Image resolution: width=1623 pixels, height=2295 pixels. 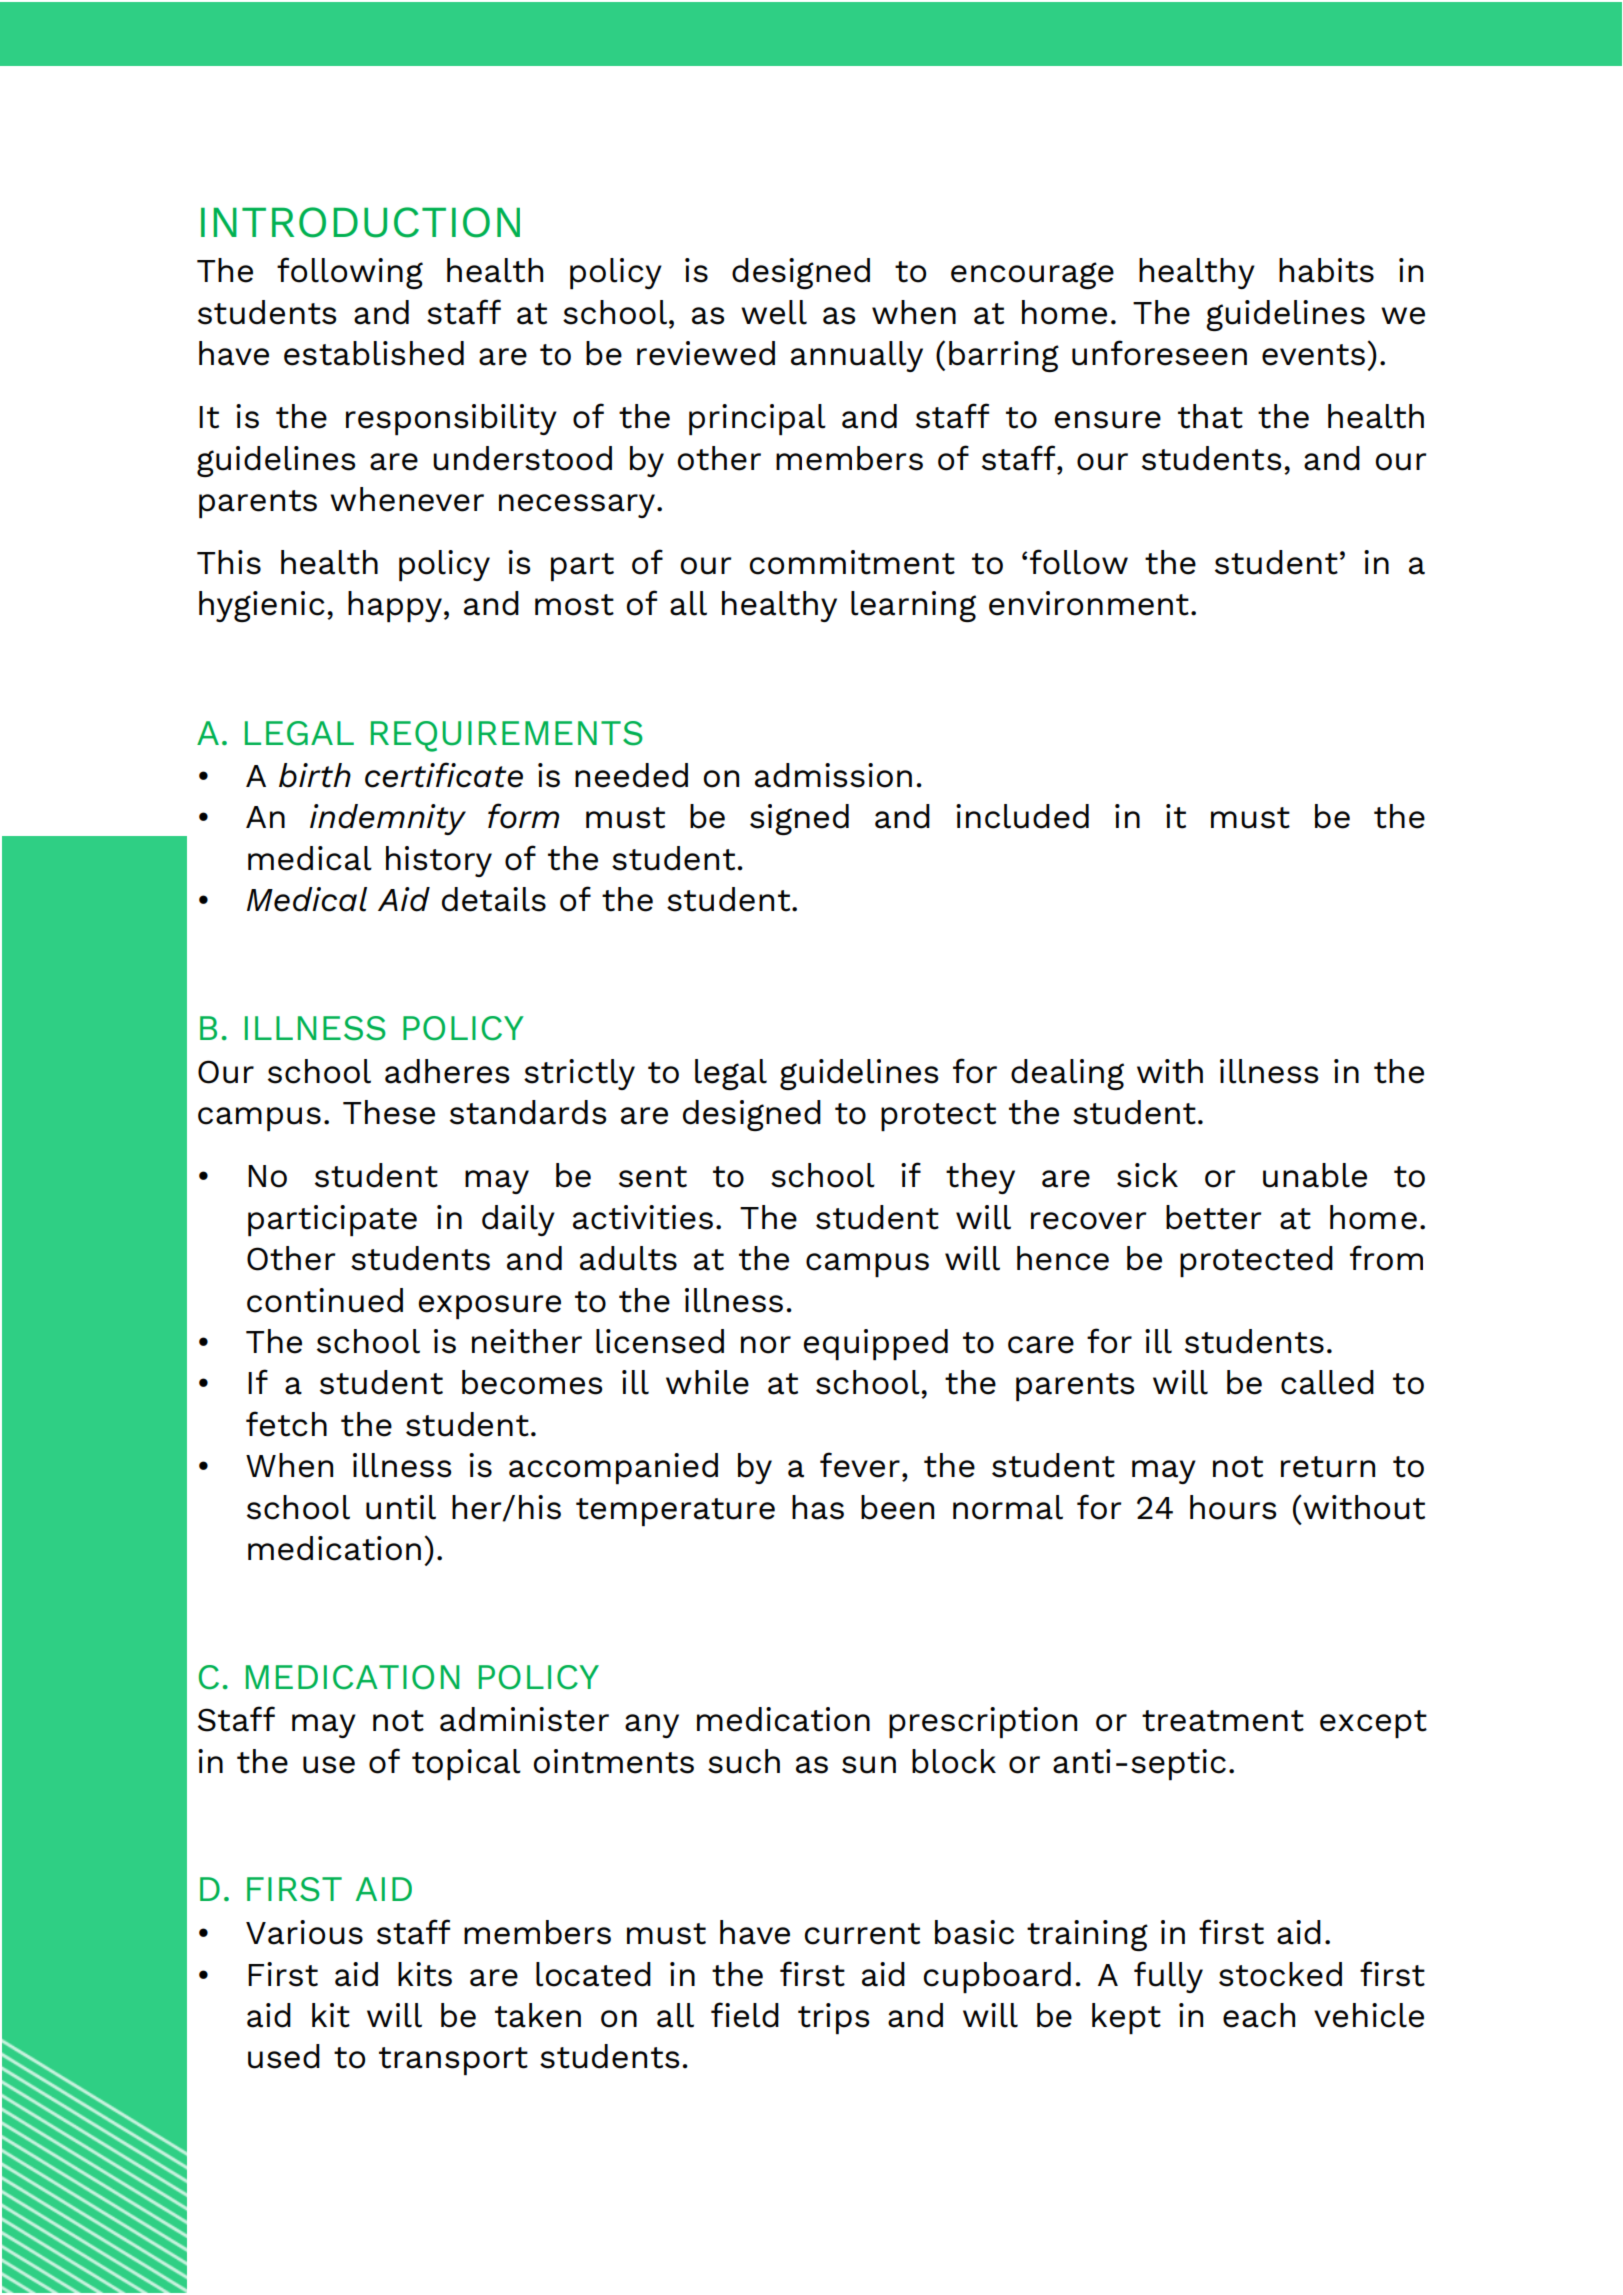 What do you see at coordinates (389, 1112) in the document?
I see `These` at bounding box center [389, 1112].
